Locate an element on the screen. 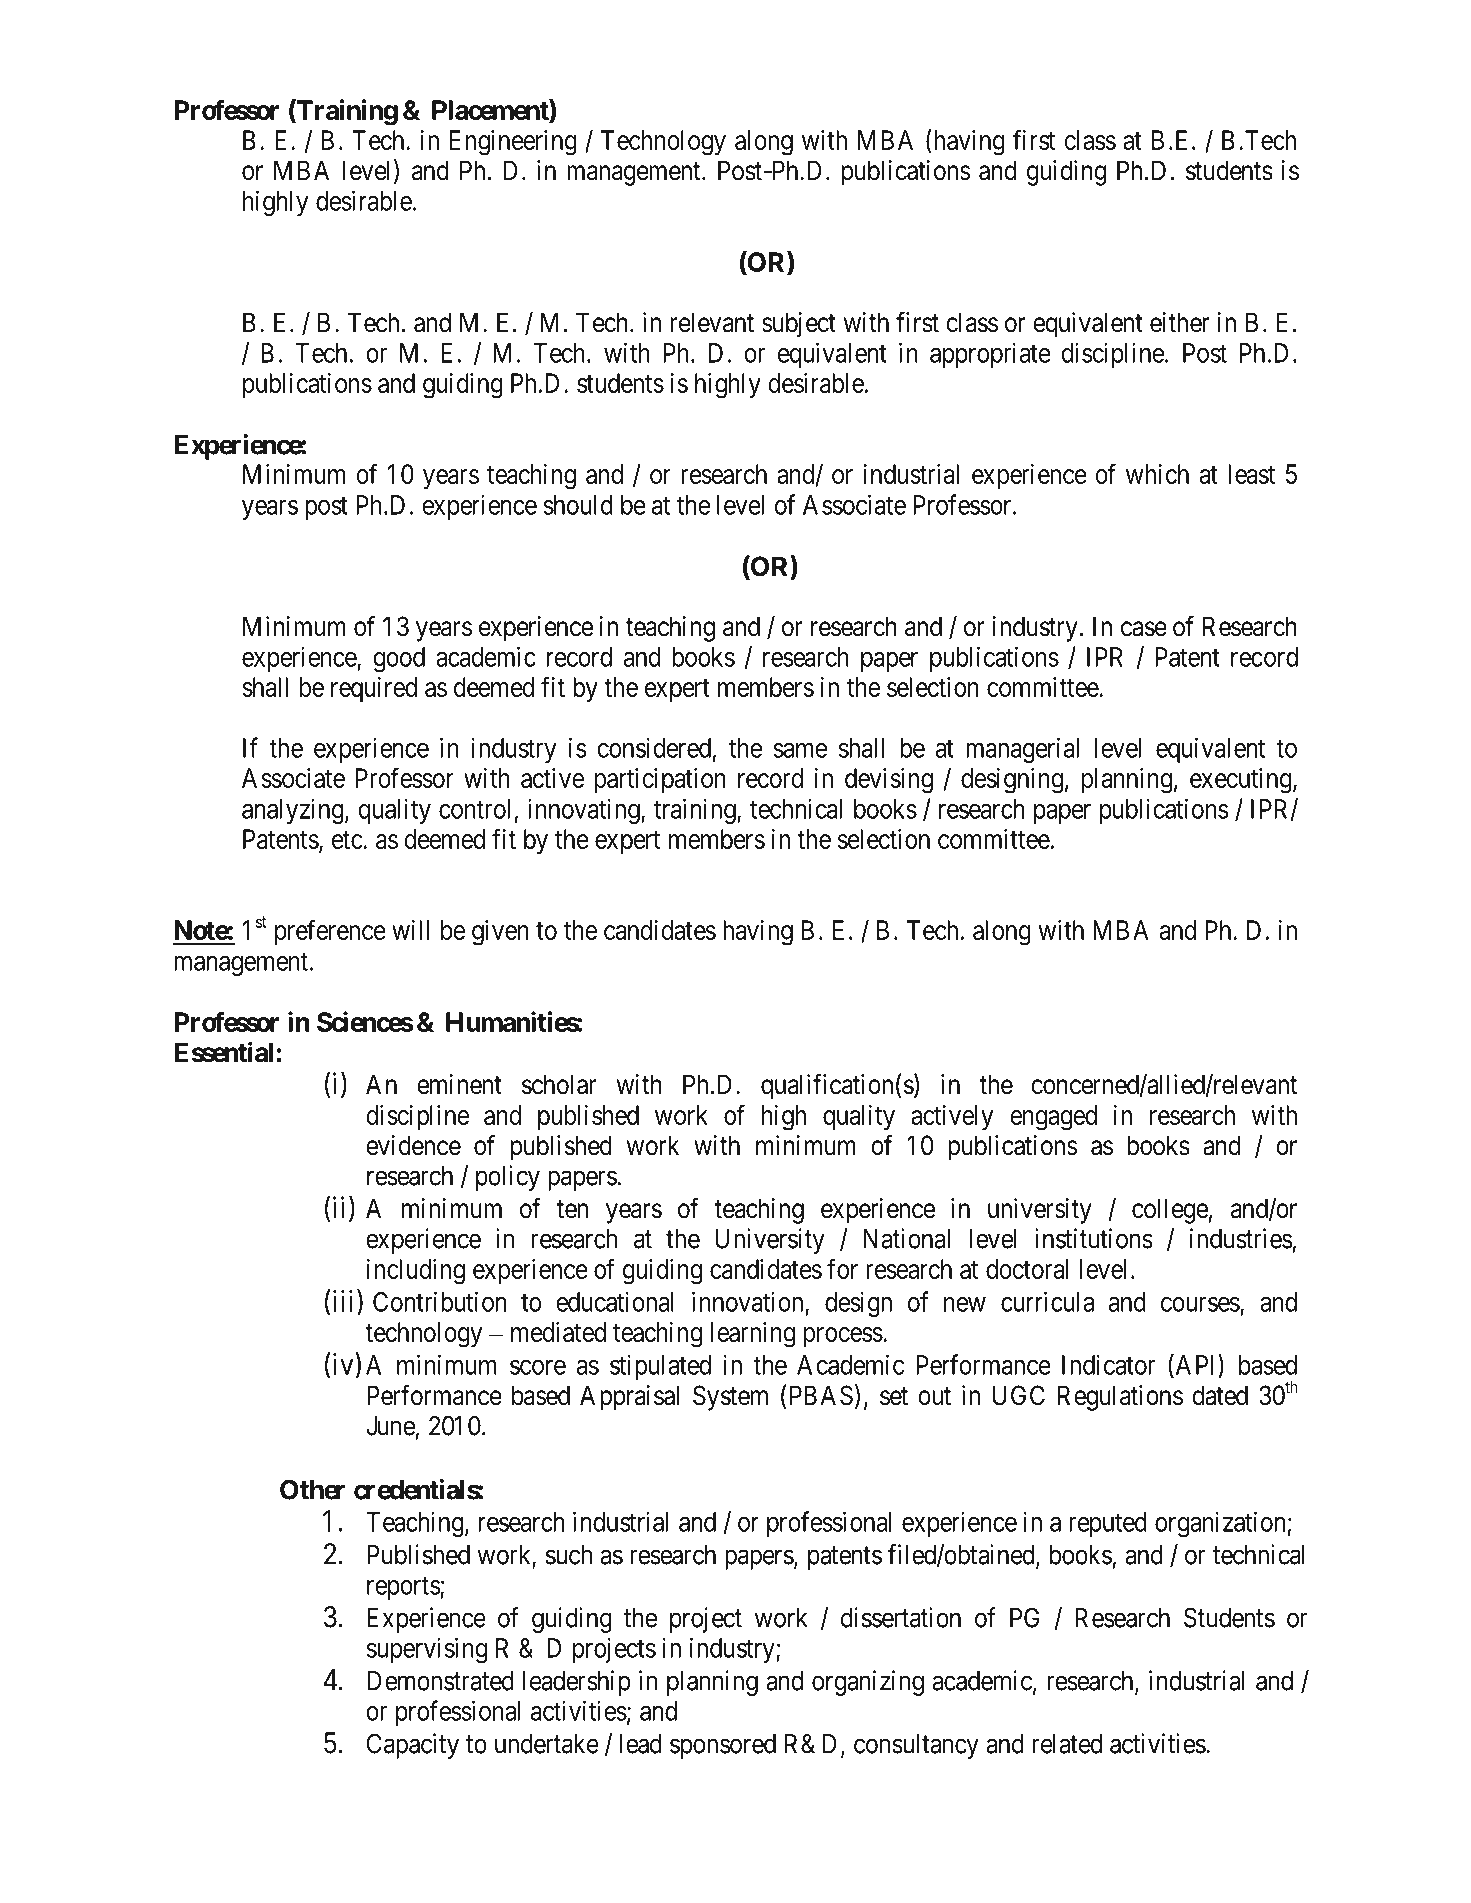  subject is located at coordinates (799, 325).
